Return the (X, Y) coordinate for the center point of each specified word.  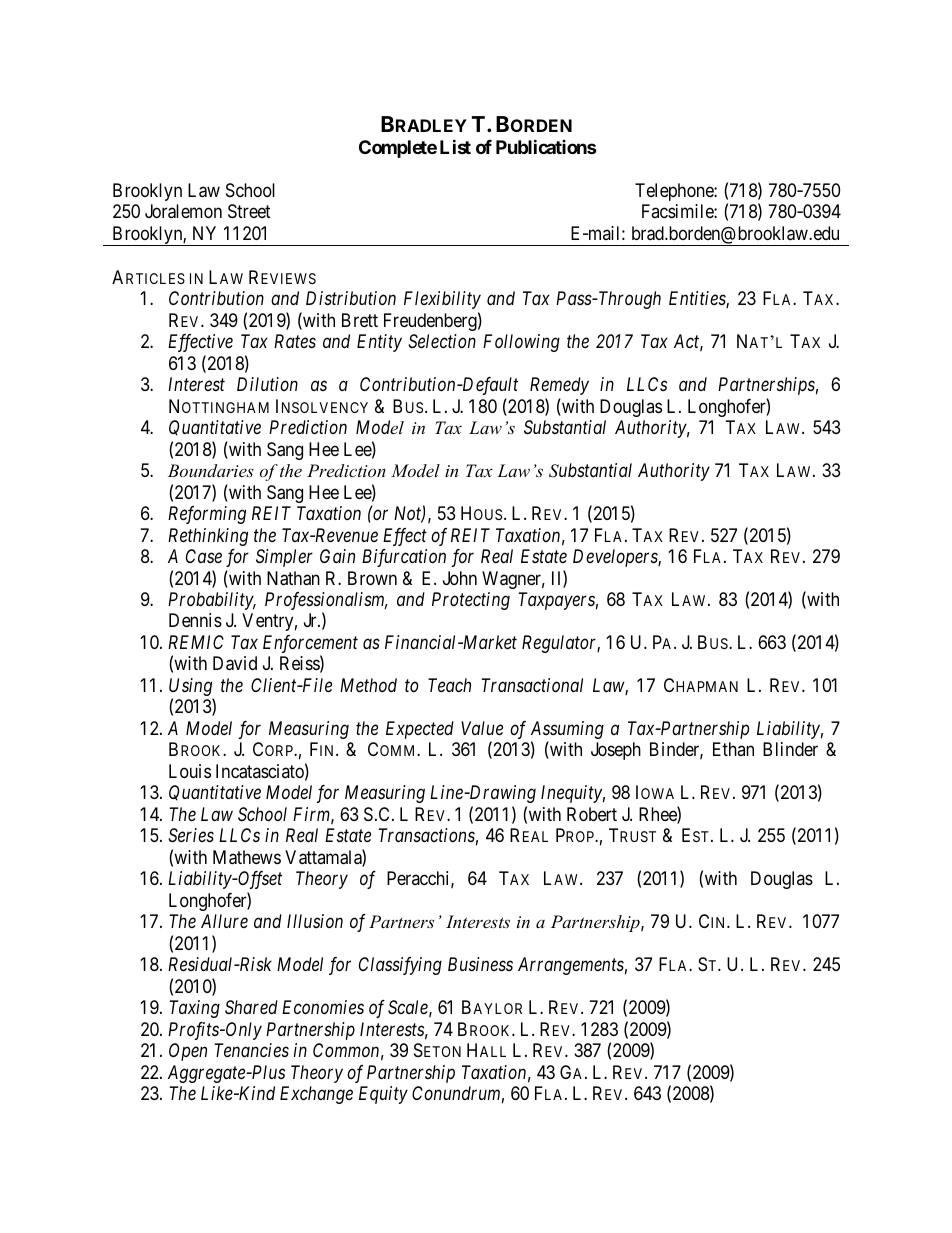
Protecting (471, 601)
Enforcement (310, 645)
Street (249, 211)
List (455, 146)
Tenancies (251, 1050)
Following (521, 343)
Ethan (733, 749)
